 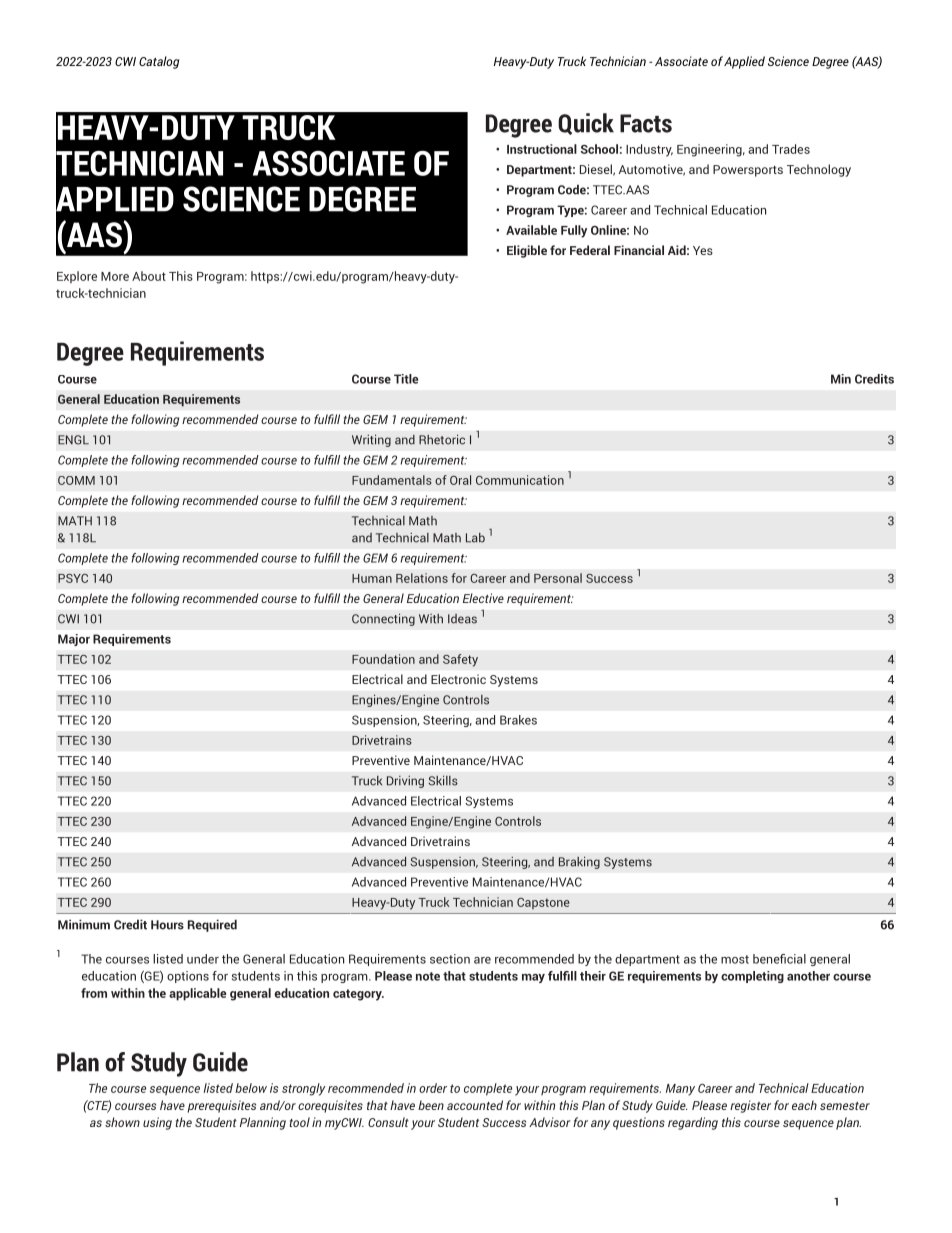 I want to click on Trades, so click(x=791, y=149).
